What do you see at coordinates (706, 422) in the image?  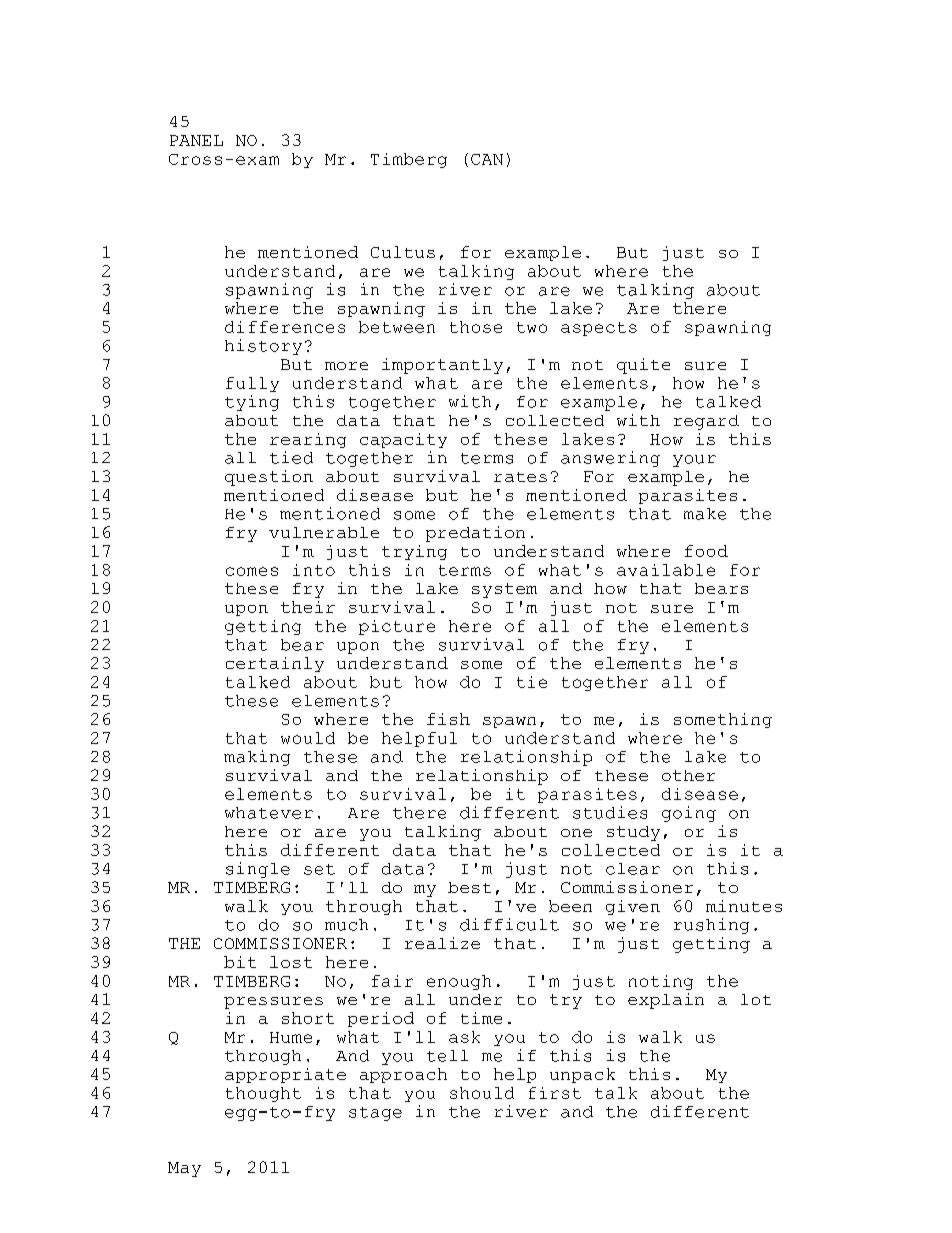 I see `regard` at bounding box center [706, 422].
